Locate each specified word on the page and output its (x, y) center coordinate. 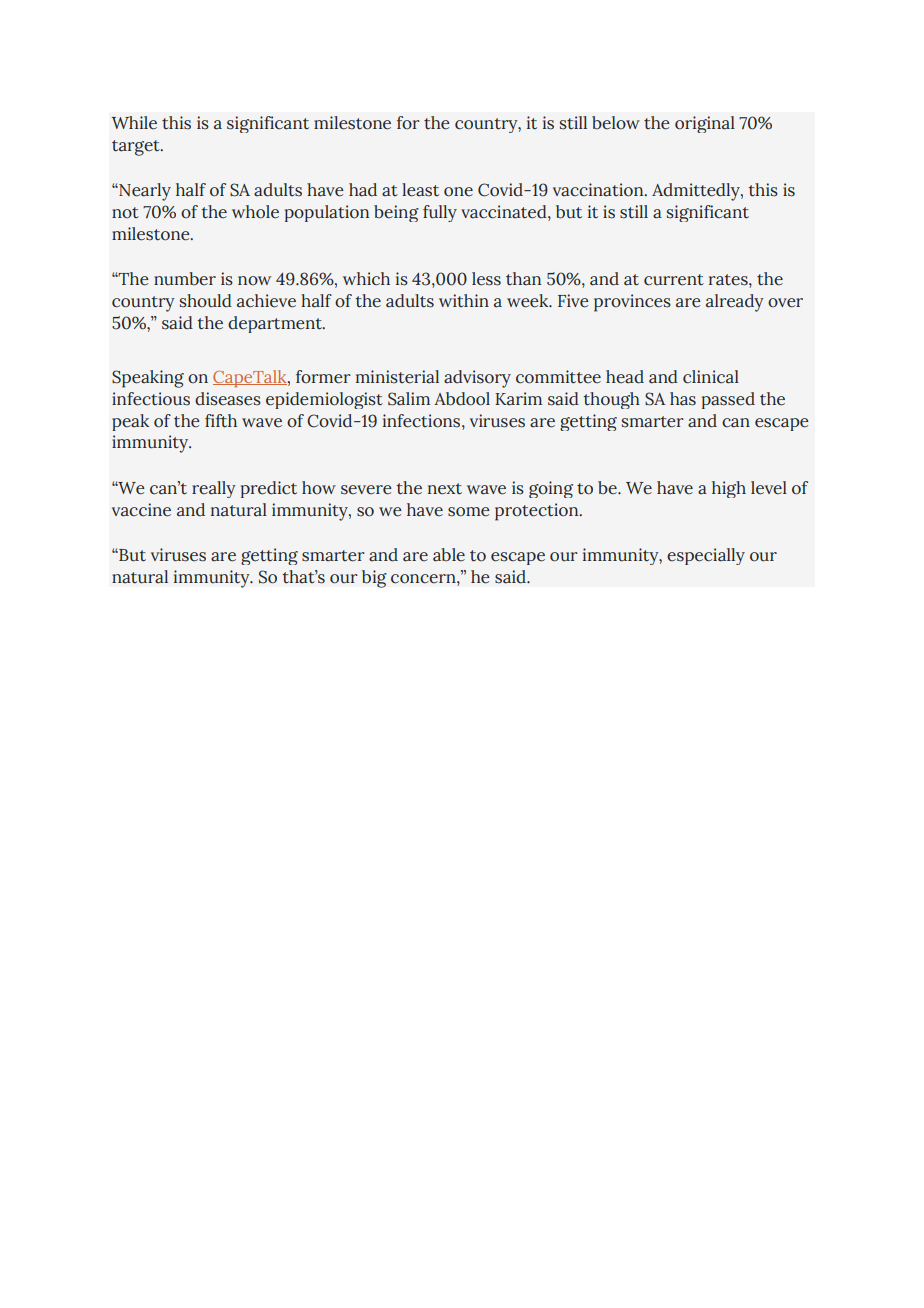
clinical (711, 377)
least (420, 190)
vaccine (141, 510)
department (276, 324)
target (137, 148)
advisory (477, 379)
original (705, 124)
